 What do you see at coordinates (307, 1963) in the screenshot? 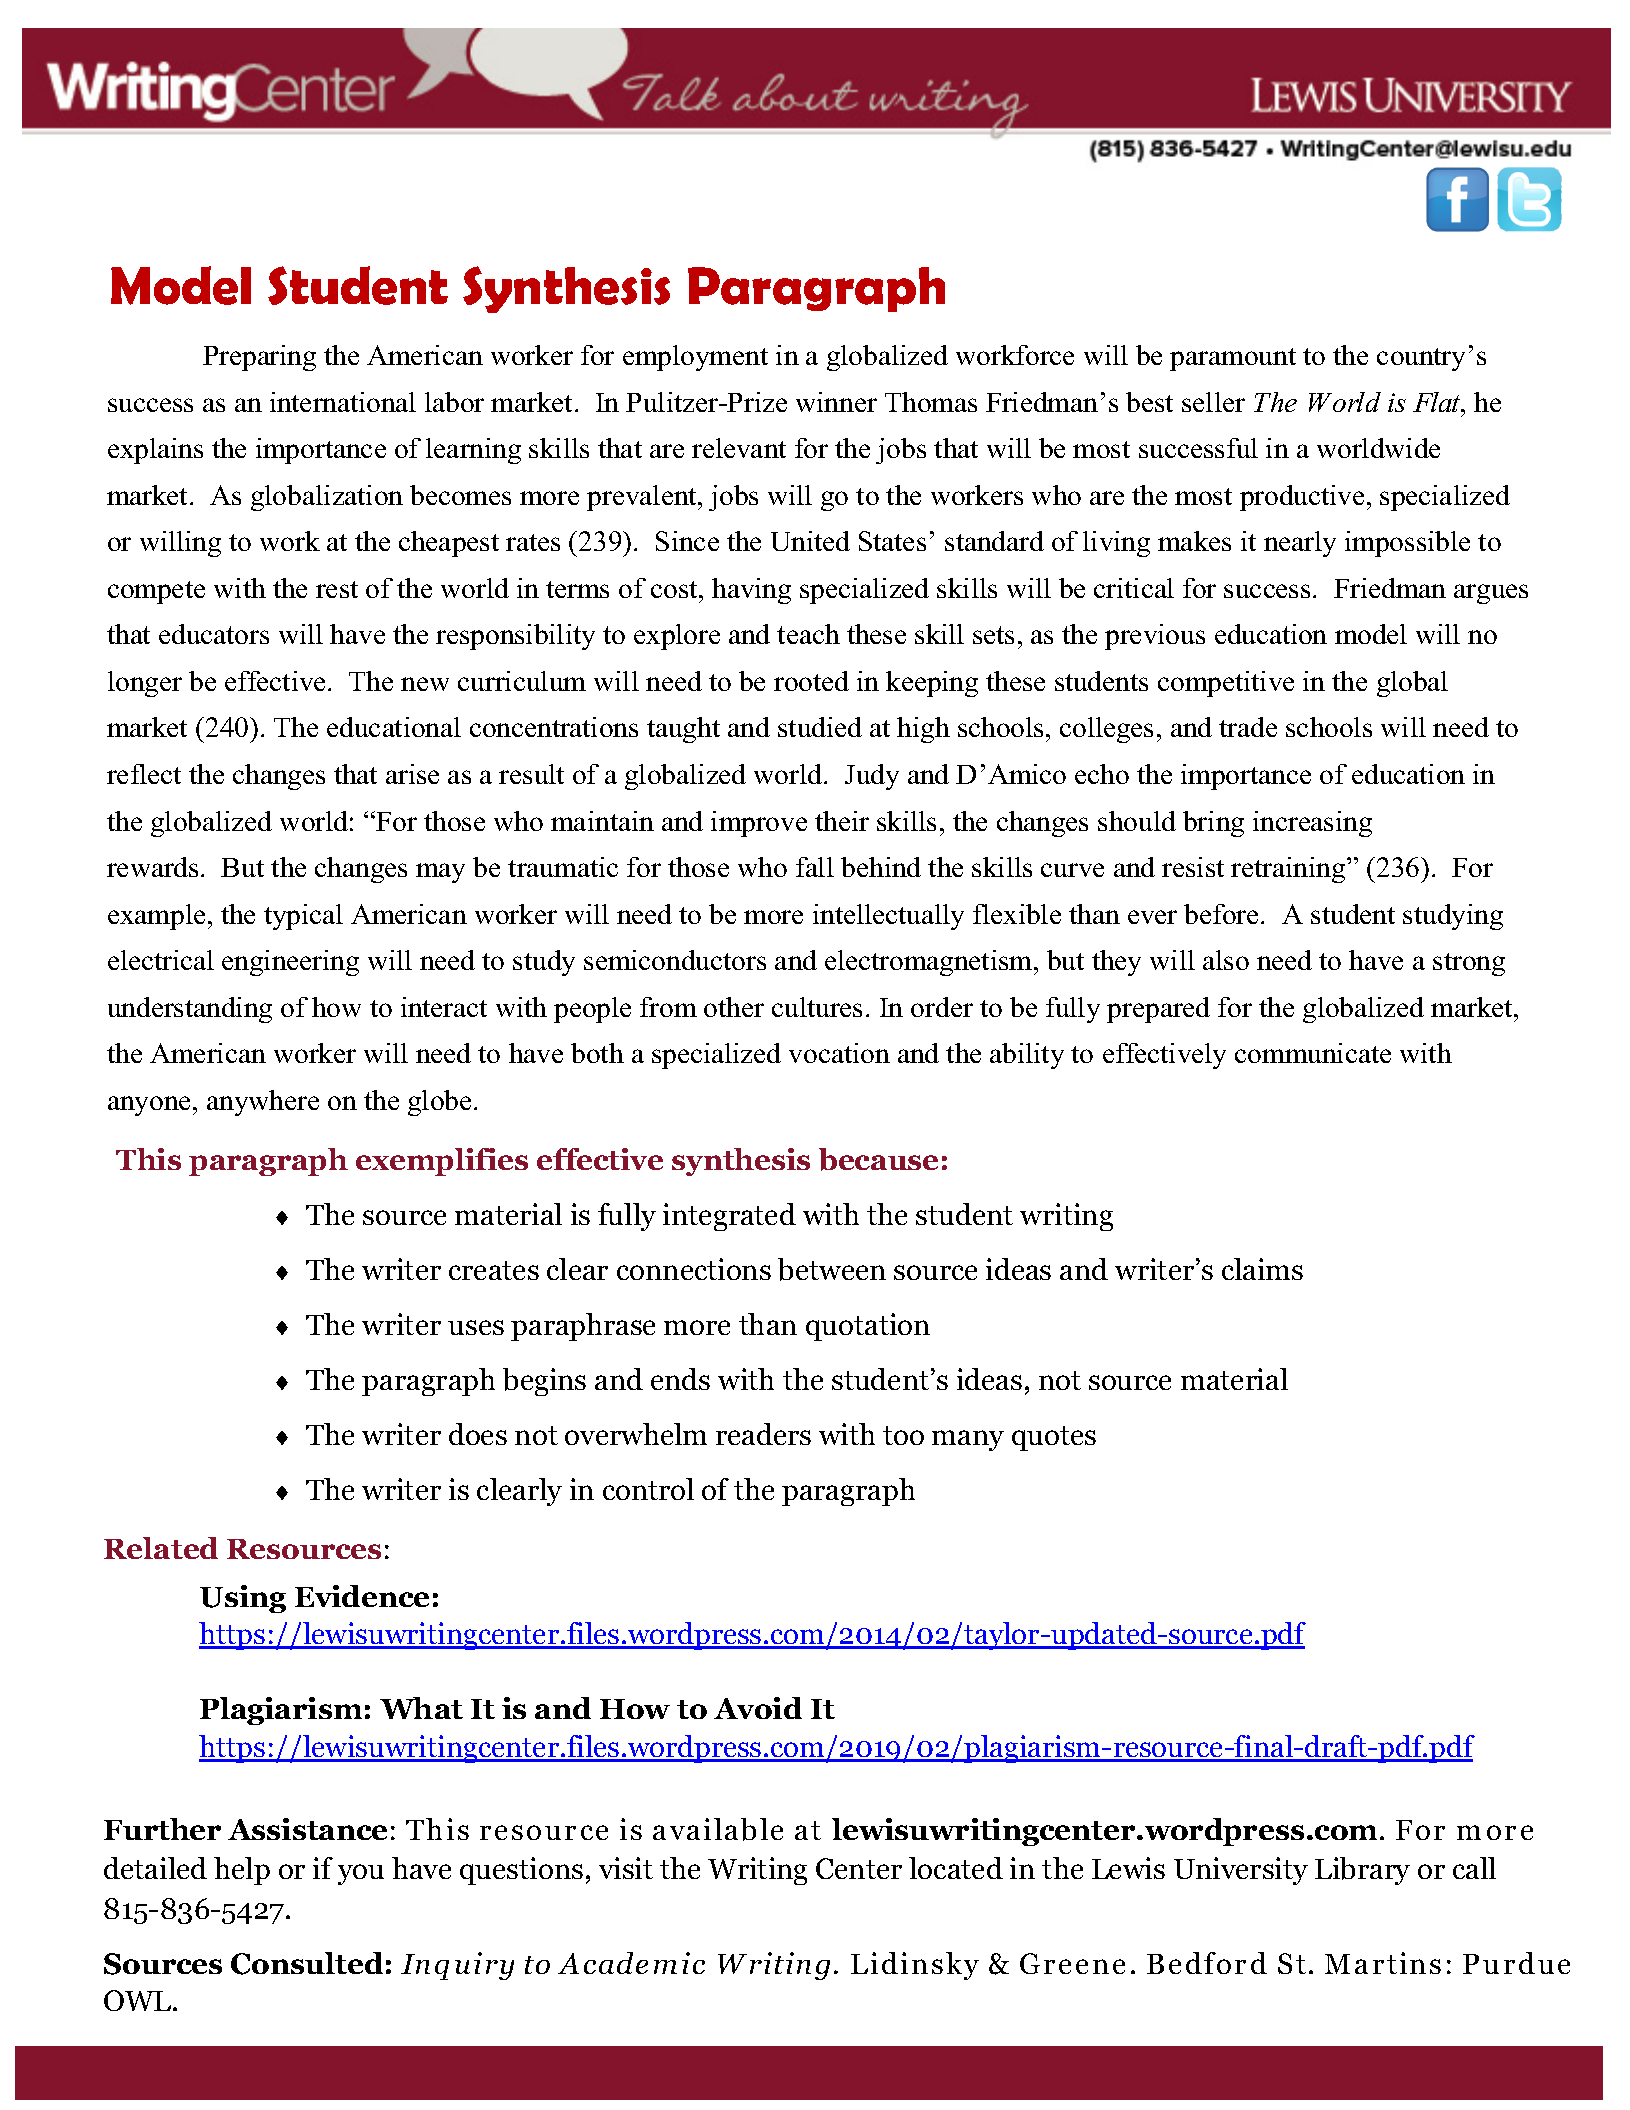
I see `Consulted` at bounding box center [307, 1963].
